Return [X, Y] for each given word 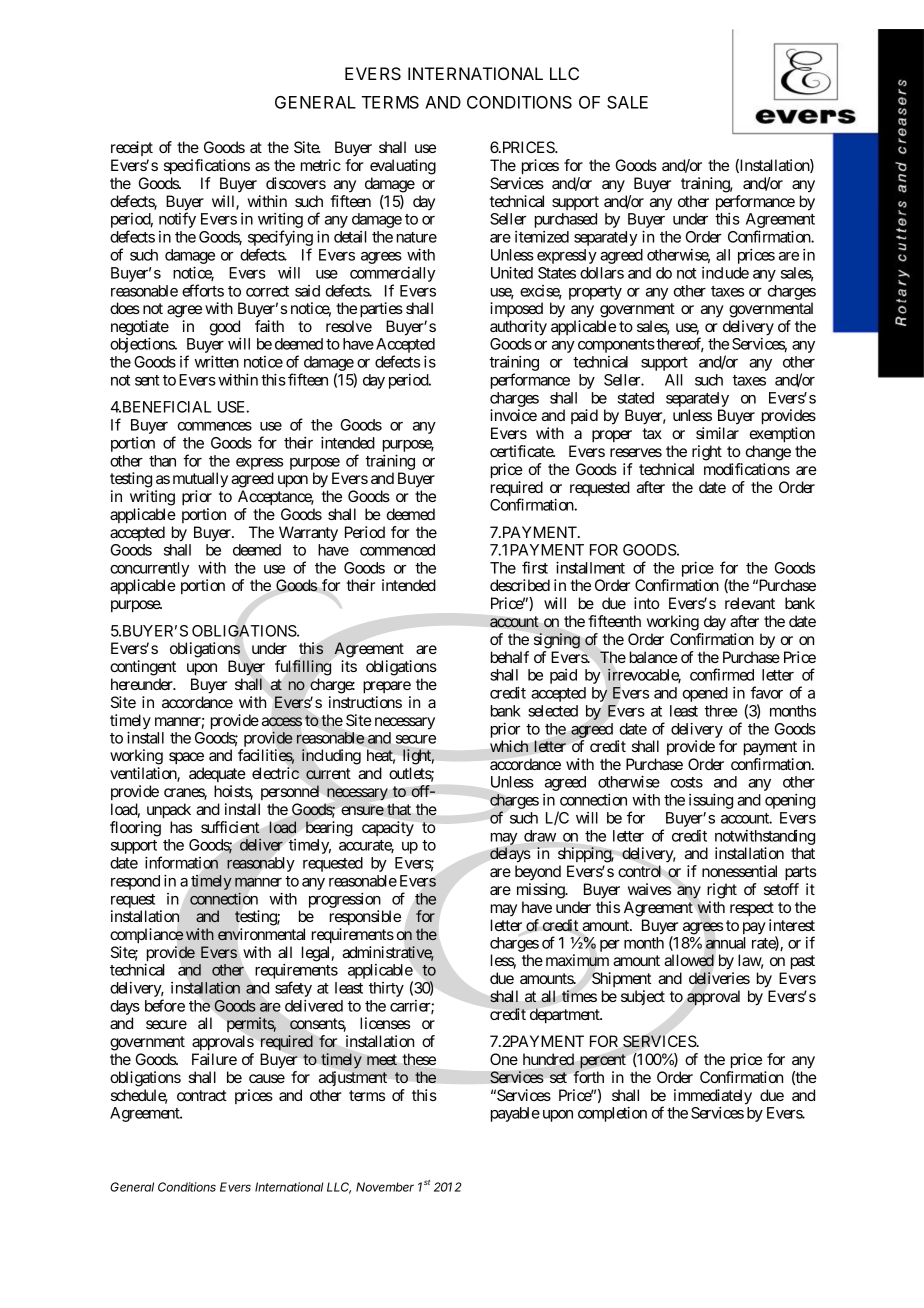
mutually [200, 480]
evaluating [403, 167]
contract [202, 1095]
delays [510, 855]
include [725, 273]
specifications [207, 167]
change [768, 453]
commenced [397, 550]
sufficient [230, 827]
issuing [711, 801]
